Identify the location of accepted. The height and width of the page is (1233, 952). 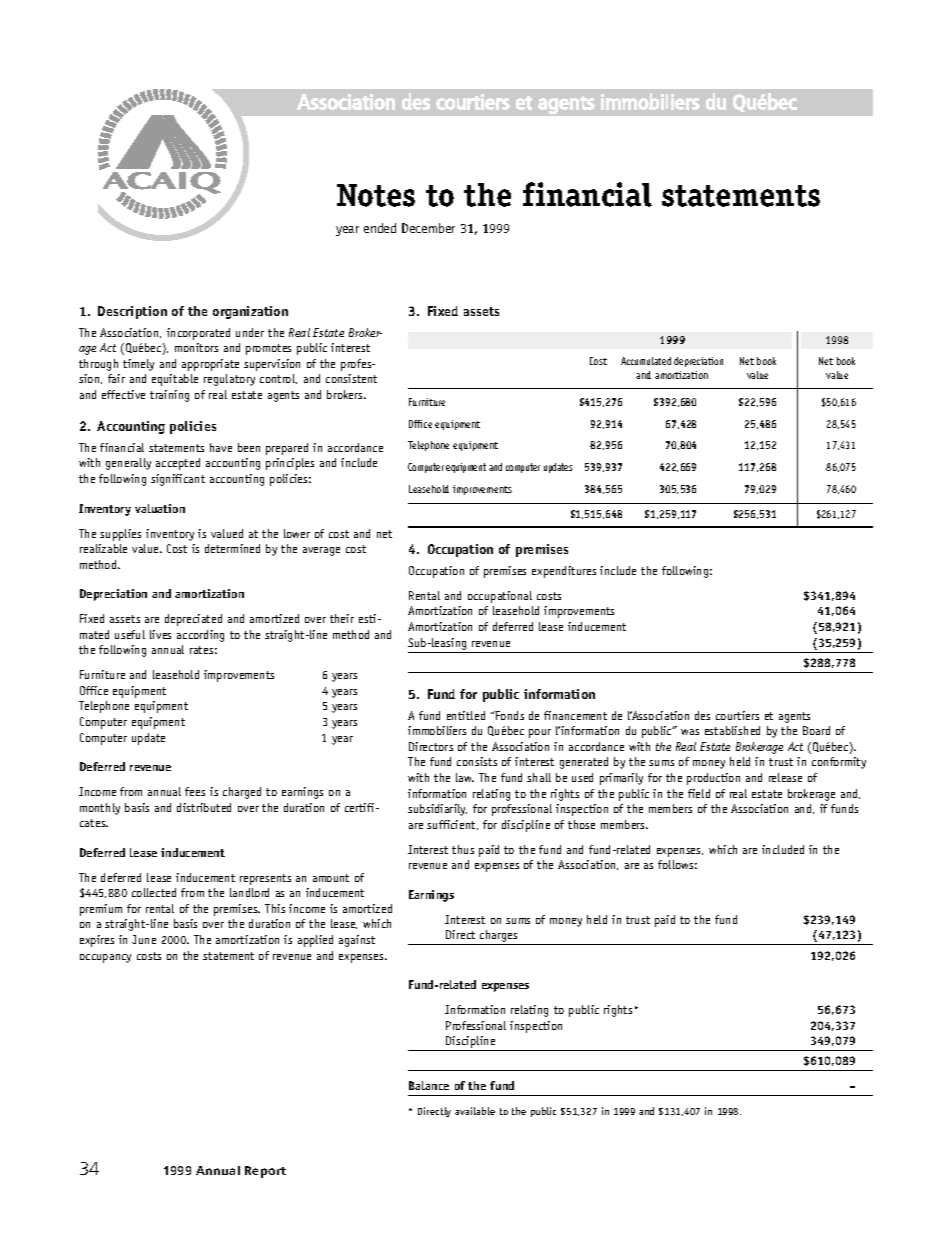
(178, 464).
